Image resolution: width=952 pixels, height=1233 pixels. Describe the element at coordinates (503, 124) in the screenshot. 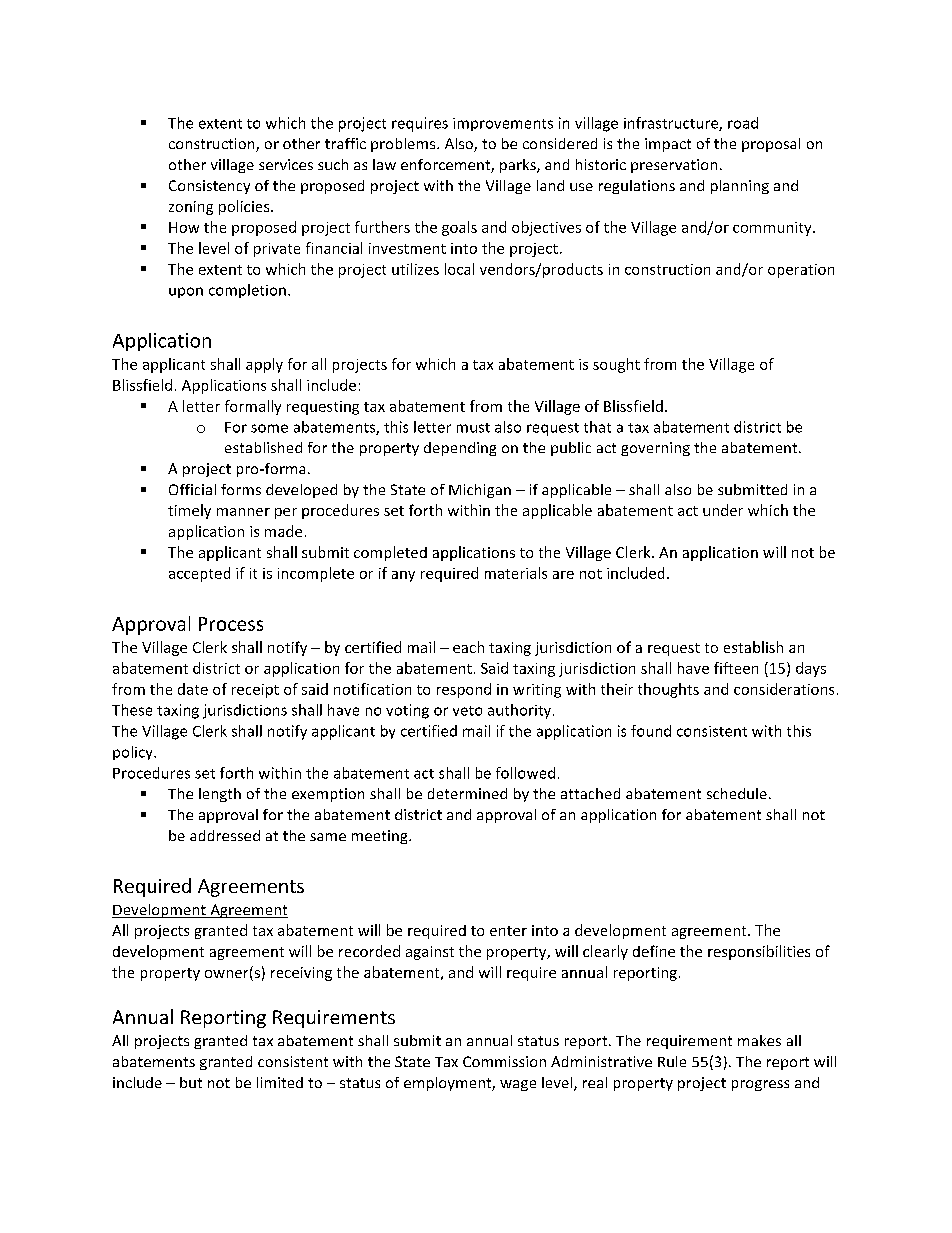

I see `improvements` at that location.
